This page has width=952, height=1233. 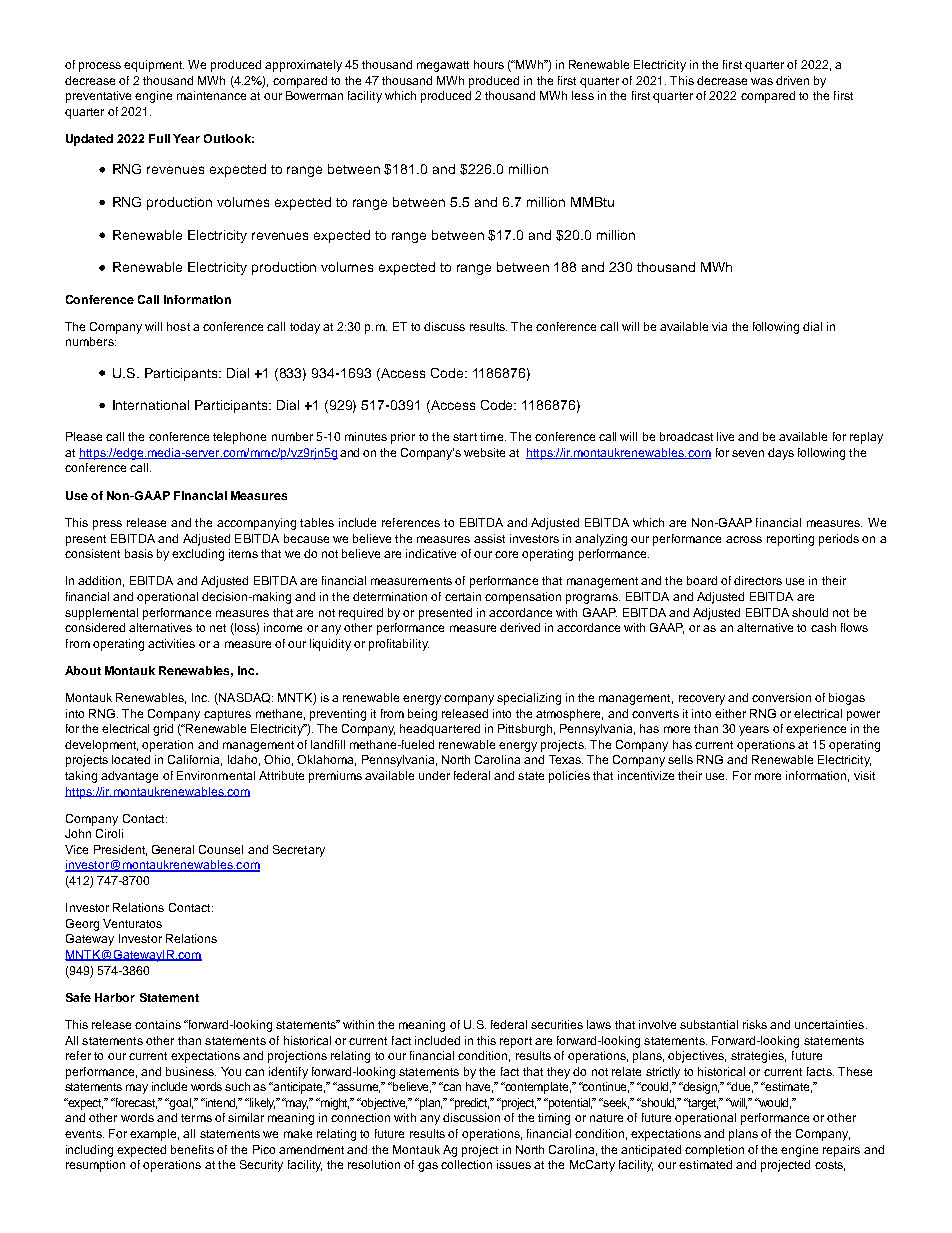 What do you see at coordinates (211, 95) in the page?
I see `maintenance` at bounding box center [211, 95].
